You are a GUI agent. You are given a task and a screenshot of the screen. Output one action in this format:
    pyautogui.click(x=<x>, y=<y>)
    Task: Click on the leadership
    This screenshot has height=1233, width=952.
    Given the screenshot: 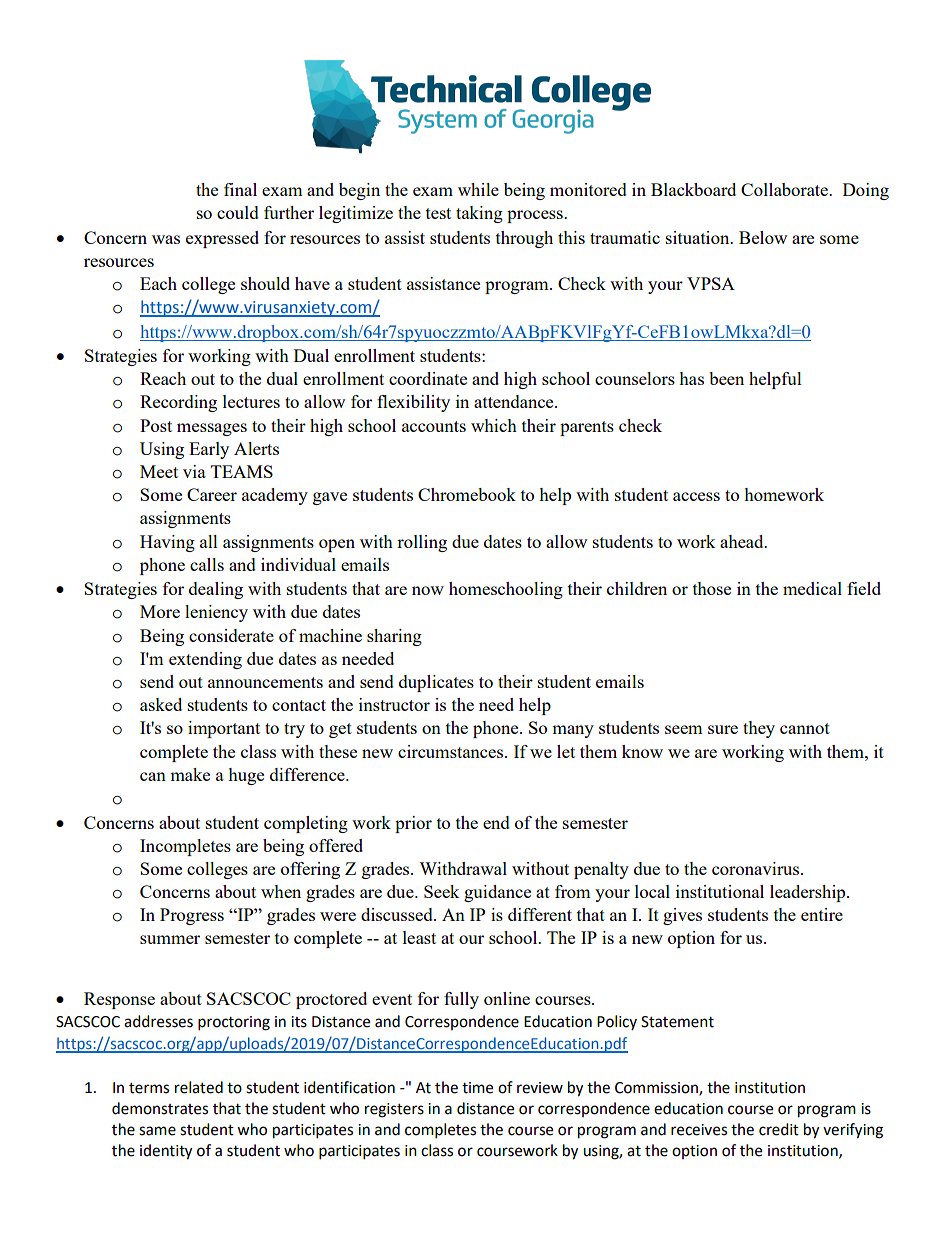 What is the action you would take?
    pyautogui.click(x=809, y=893)
